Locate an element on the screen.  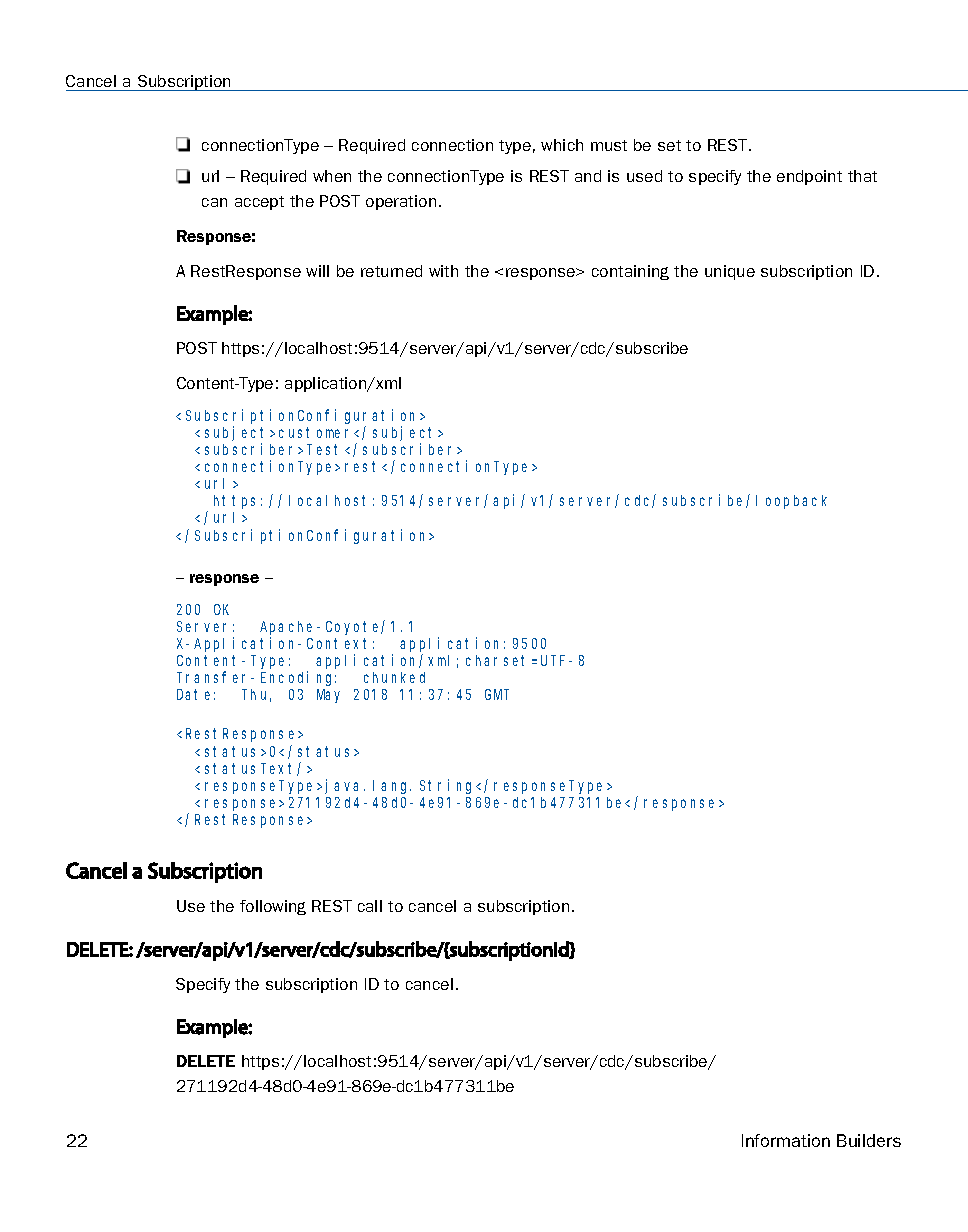
with is located at coordinates (443, 271).
